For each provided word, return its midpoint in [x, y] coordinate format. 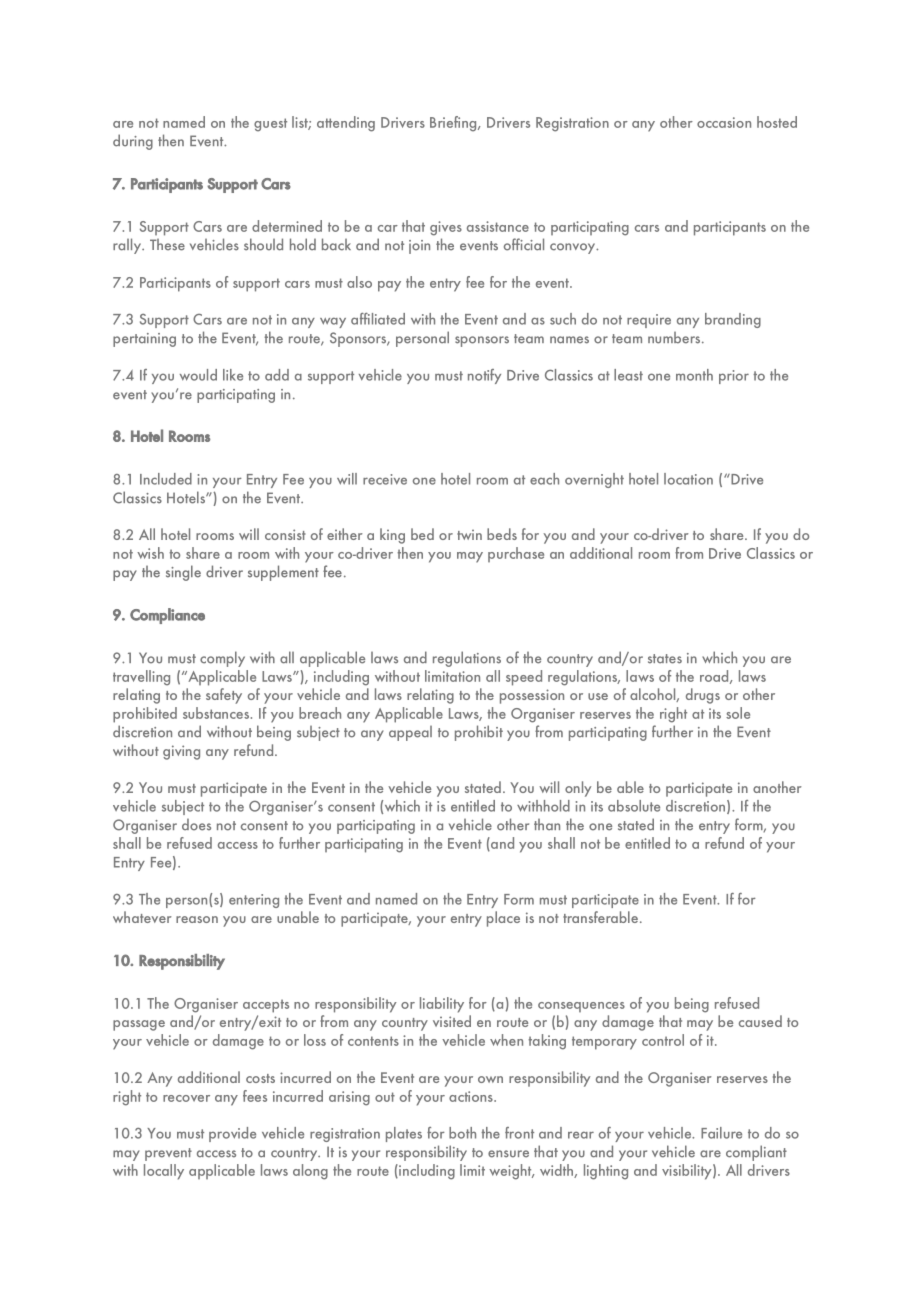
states [665, 659]
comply [222, 659]
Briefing [454, 124]
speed [524, 678]
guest [270, 125]
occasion [724, 122]
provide [232, 1134]
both [462, 1133]
